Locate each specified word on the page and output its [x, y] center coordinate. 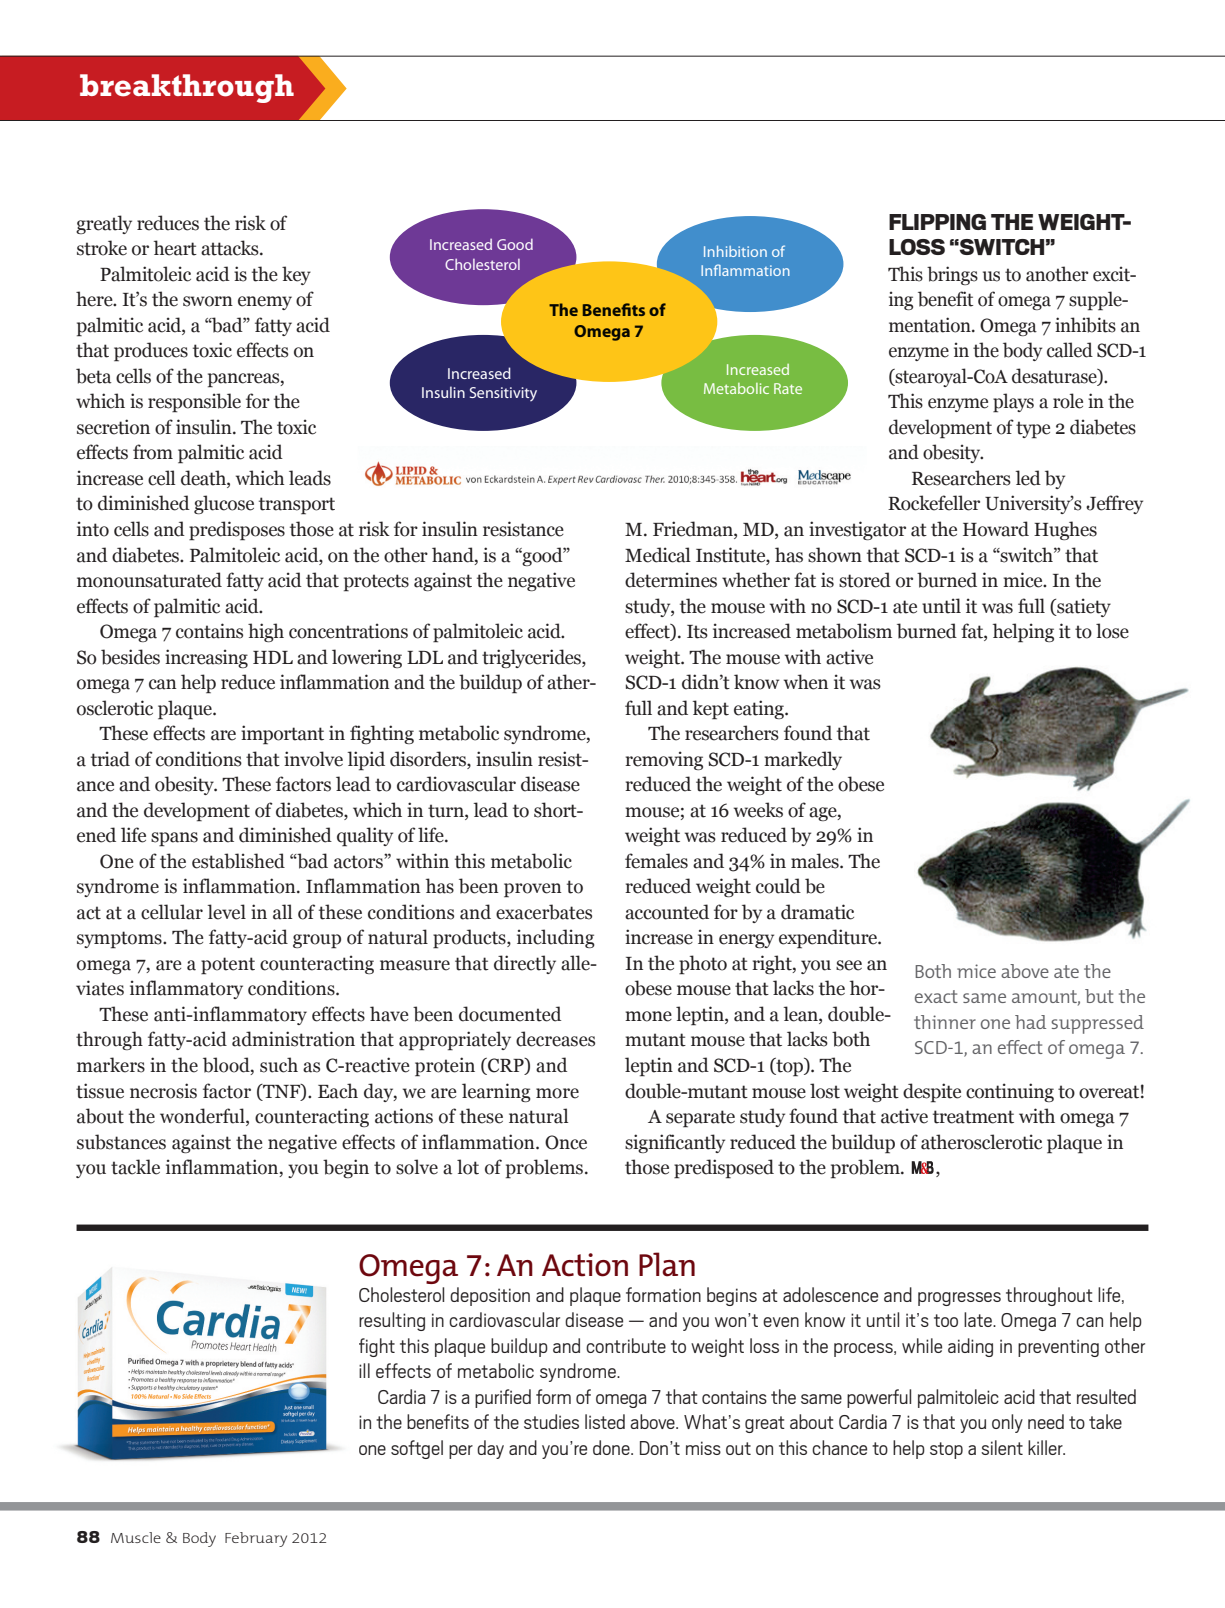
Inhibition [735, 251]
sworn [208, 301]
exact [936, 996]
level [226, 912]
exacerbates [544, 912]
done [612, 1447]
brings [952, 275]
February [256, 1539]
